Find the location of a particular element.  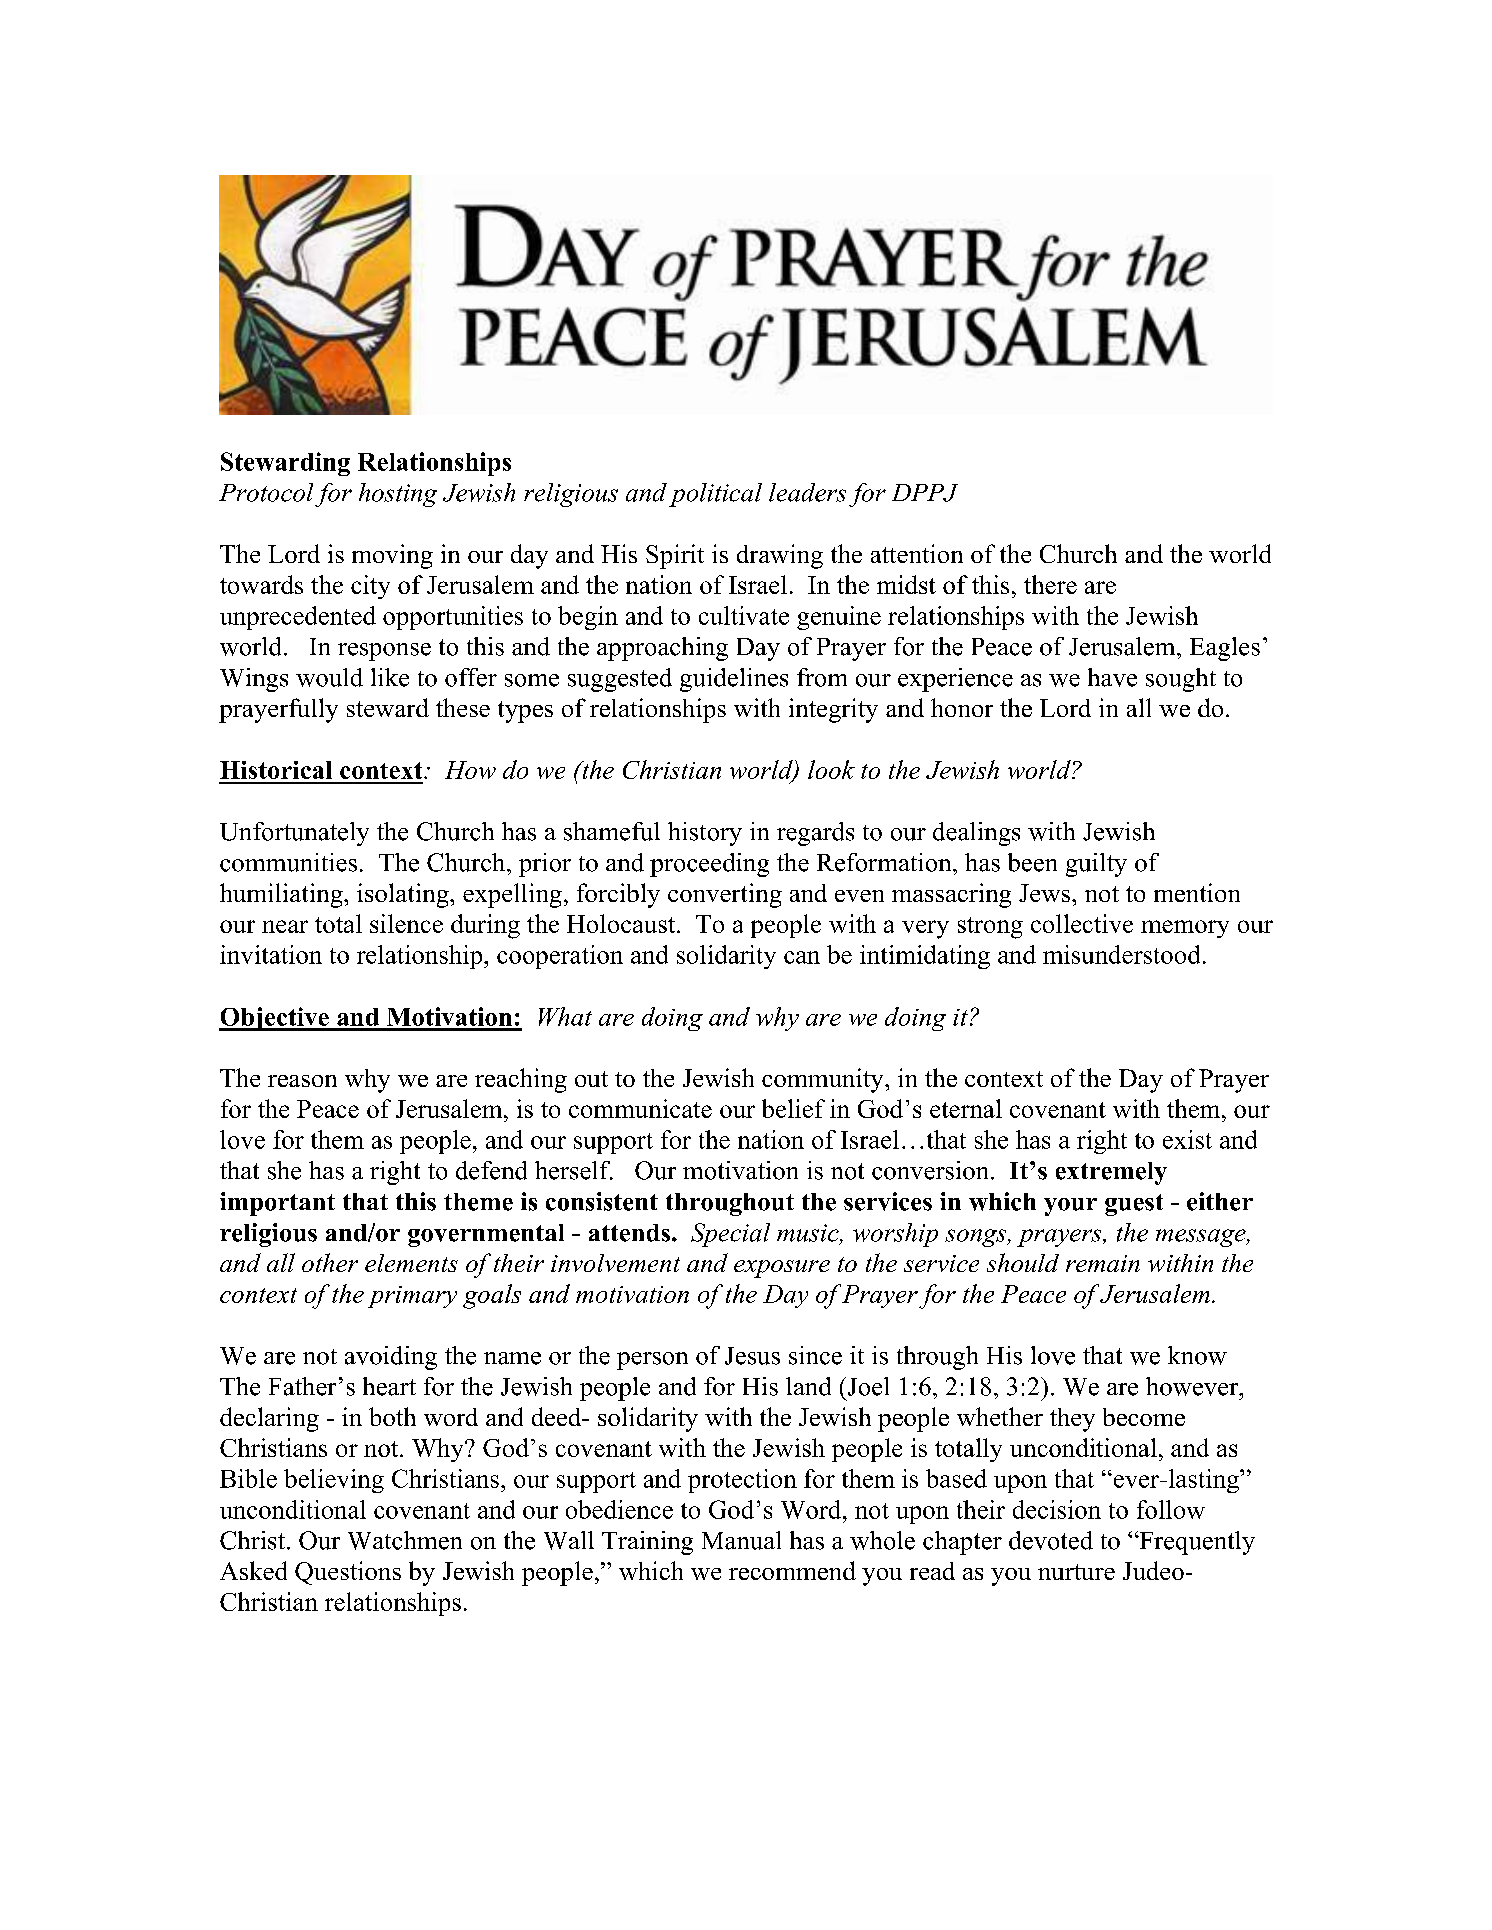

guilty is located at coordinates (1096, 865).
